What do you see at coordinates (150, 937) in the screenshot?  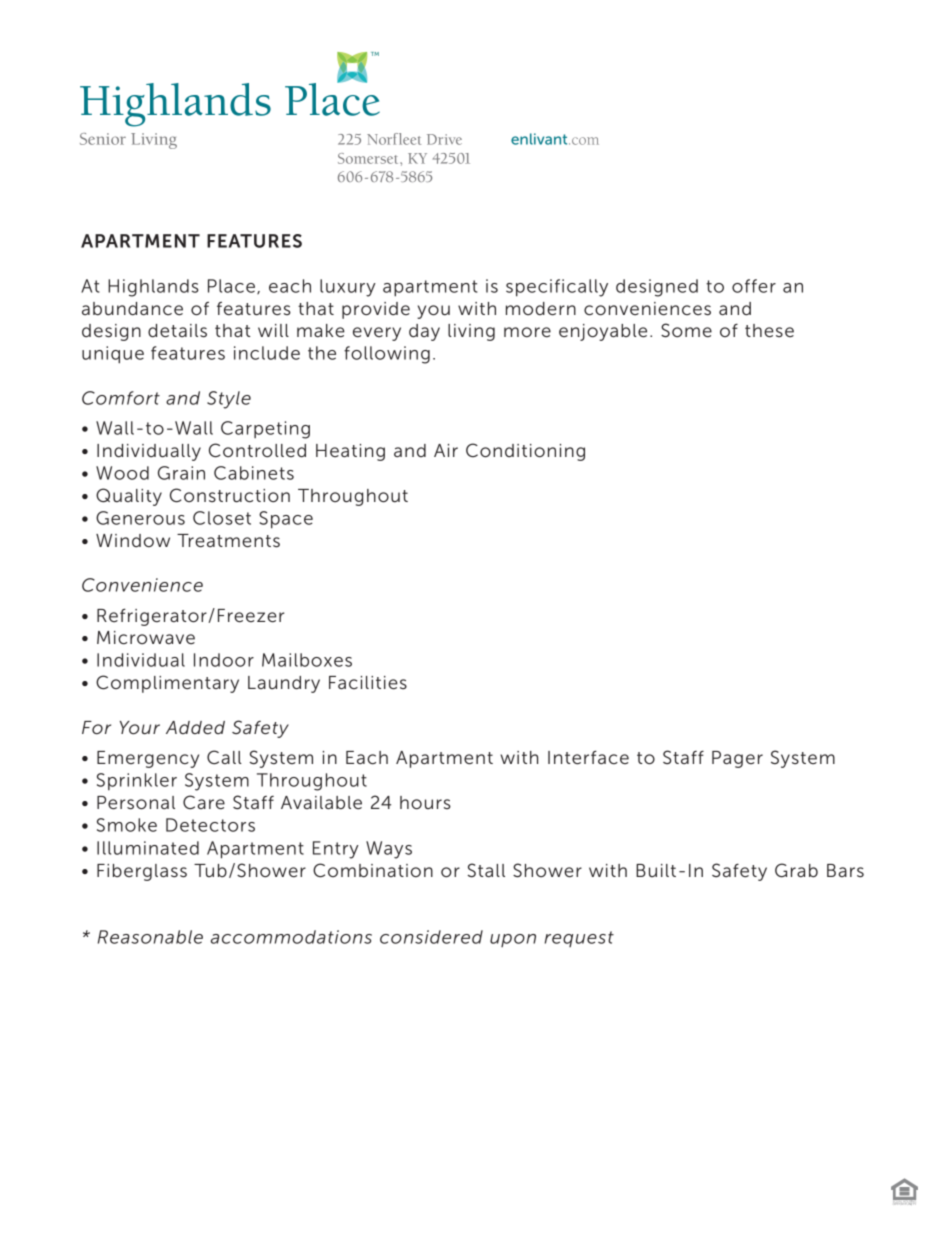 I see `Reasonable` at bounding box center [150, 937].
